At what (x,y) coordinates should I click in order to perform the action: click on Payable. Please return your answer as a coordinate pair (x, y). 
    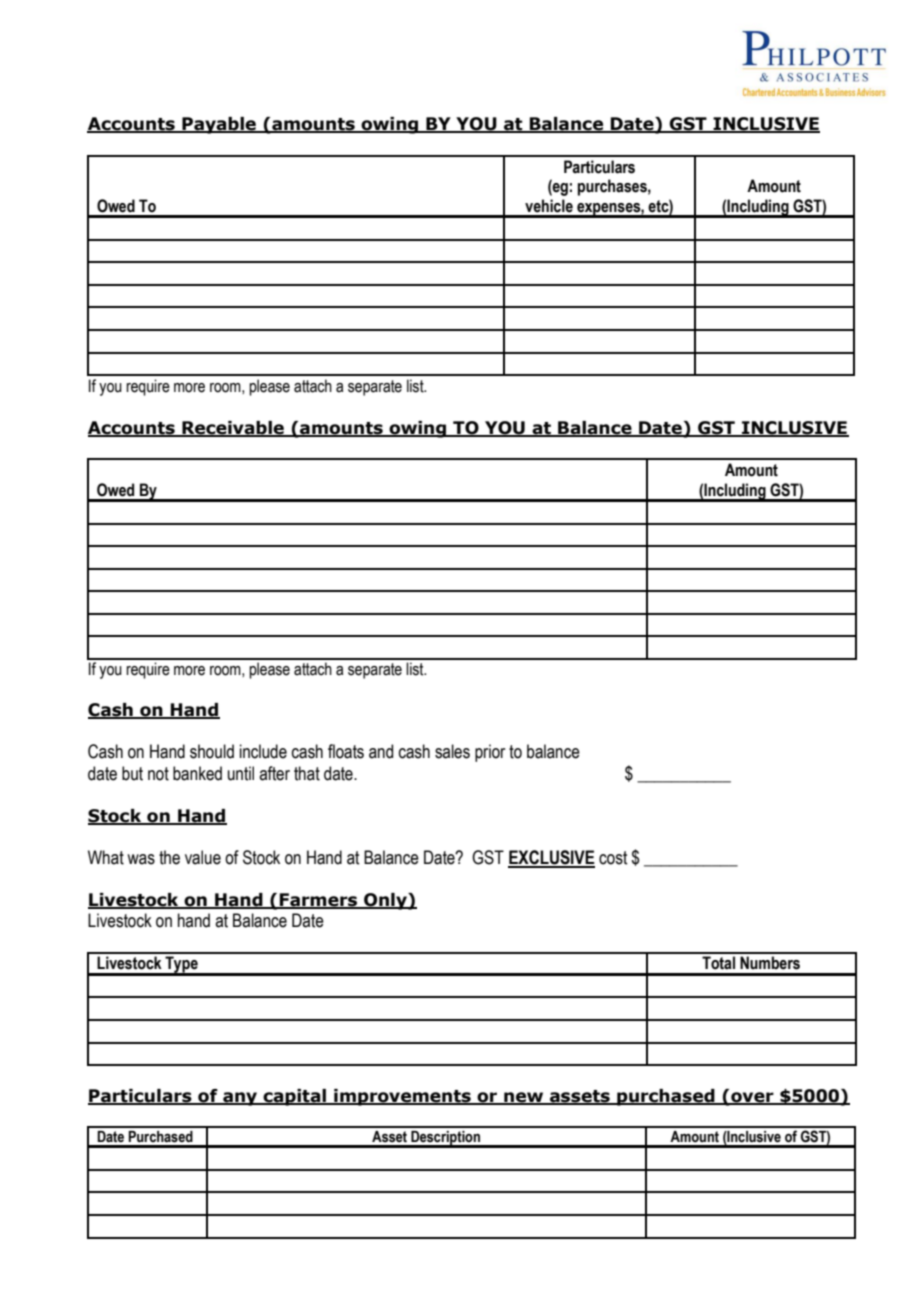
    Looking at the image, I should click on (219, 125).
